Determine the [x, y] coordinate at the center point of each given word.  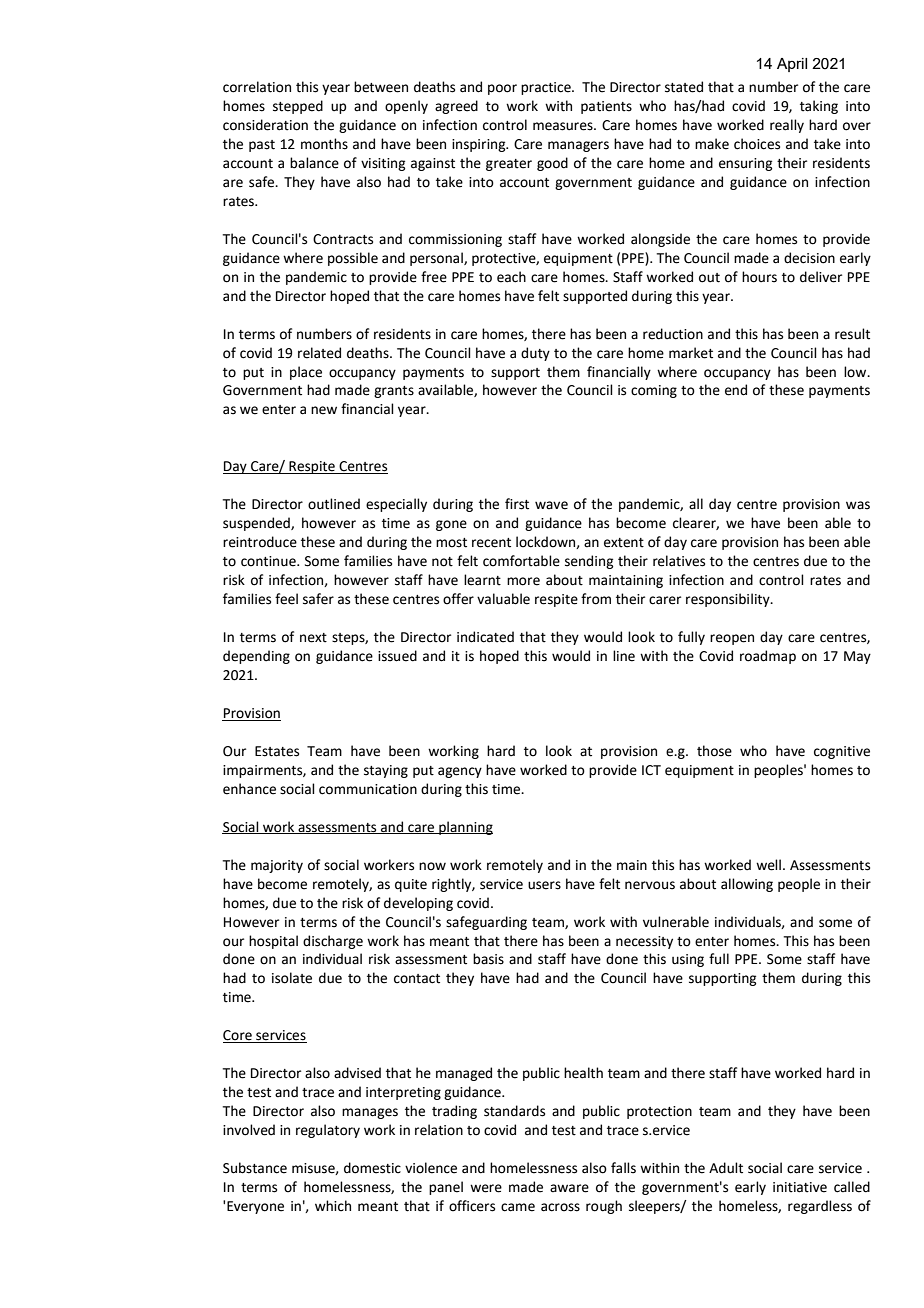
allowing [747, 885]
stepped [298, 107]
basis [488, 959]
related [319, 353]
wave [551, 505]
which [333, 1206]
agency [460, 772]
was [858, 505]
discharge [333, 942]
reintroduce [260, 542]
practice [547, 88]
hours [759, 277]
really [787, 126]
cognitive [842, 752]
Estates [277, 751]
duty [535, 354]
